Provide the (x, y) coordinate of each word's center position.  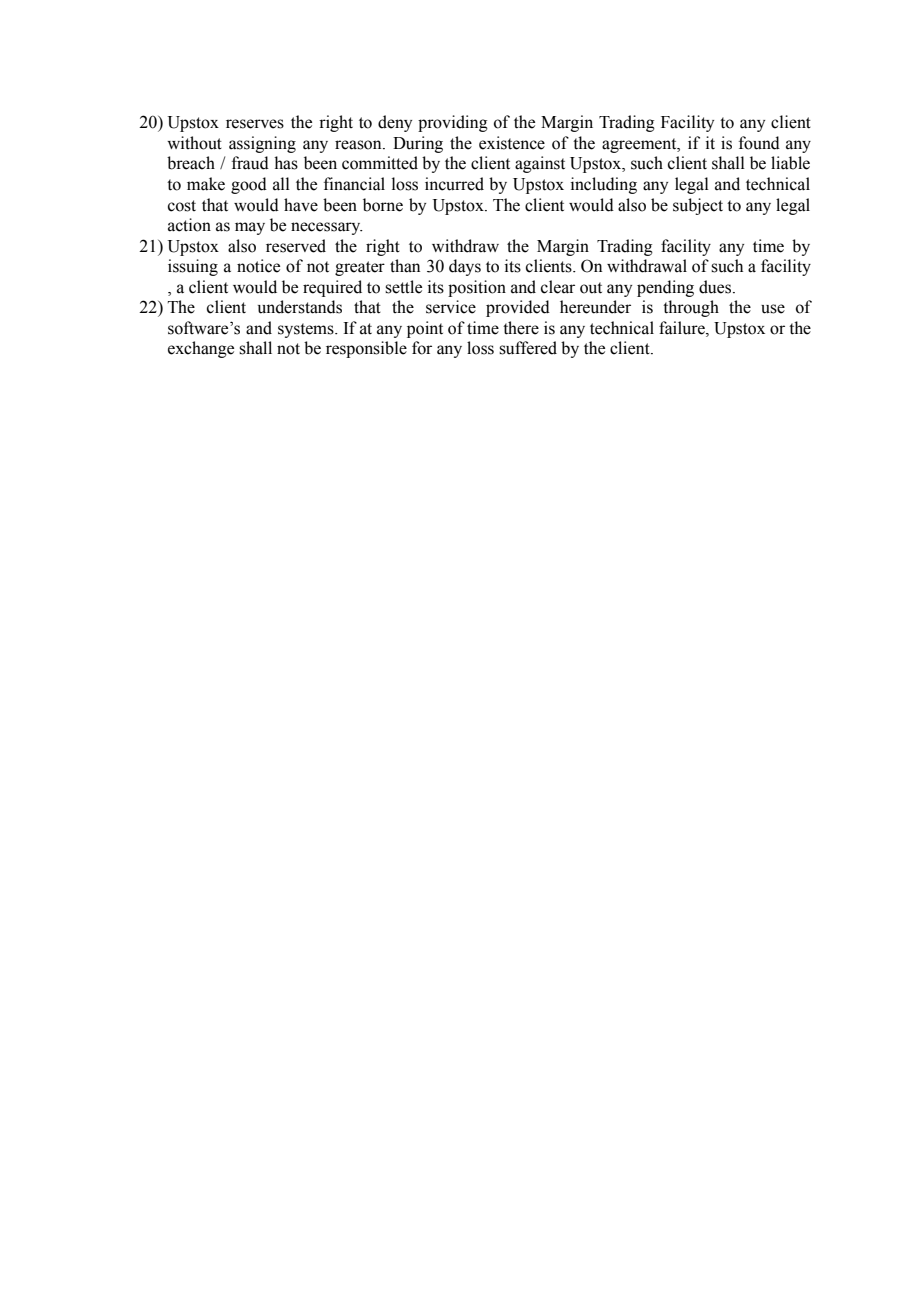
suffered (528, 348)
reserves (255, 124)
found (759, 143)
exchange (201, 349)
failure (683, 328)
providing (453, 123)
